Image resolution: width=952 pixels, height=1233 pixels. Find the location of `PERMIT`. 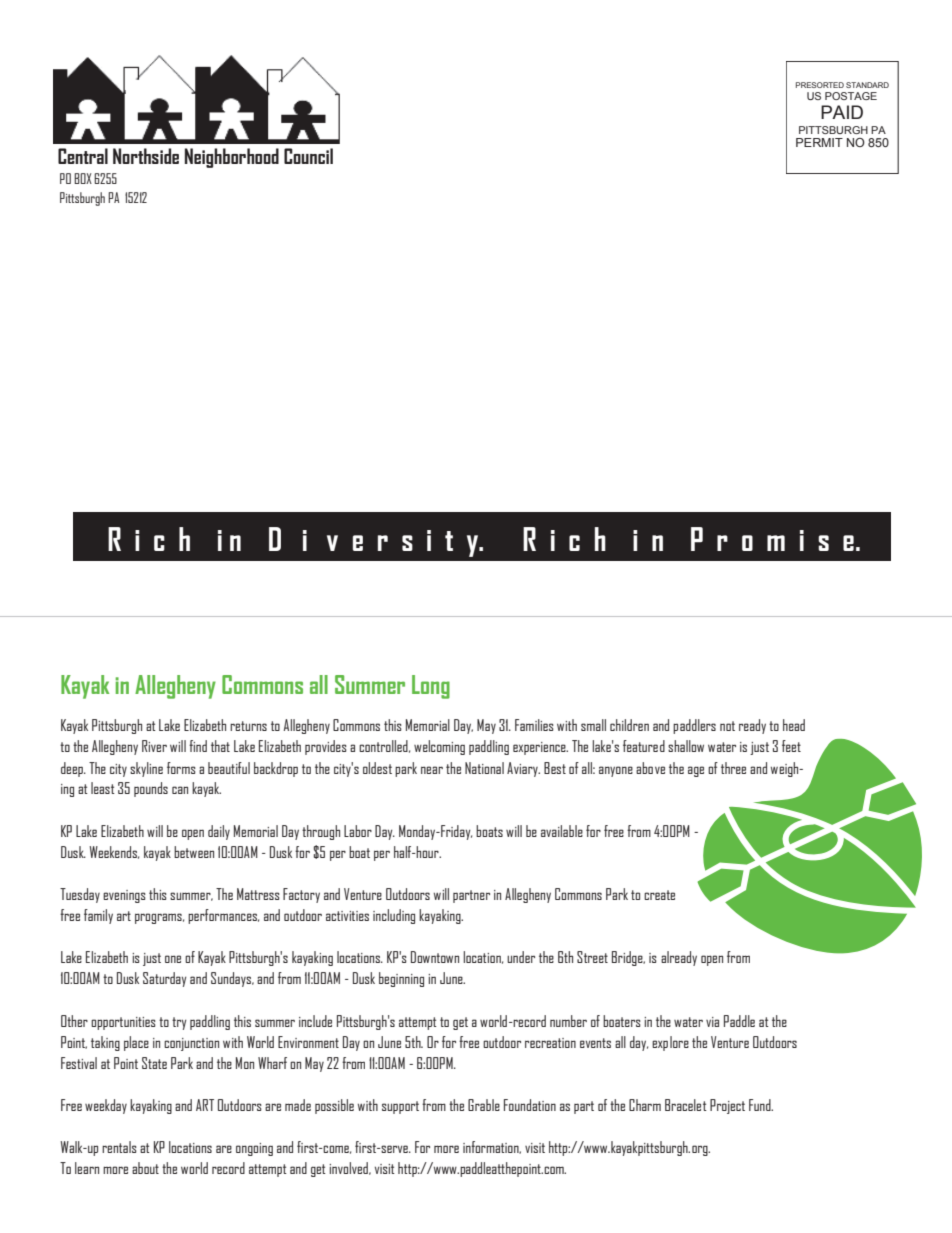

PERMIT is located at coordinates (819, 142).
